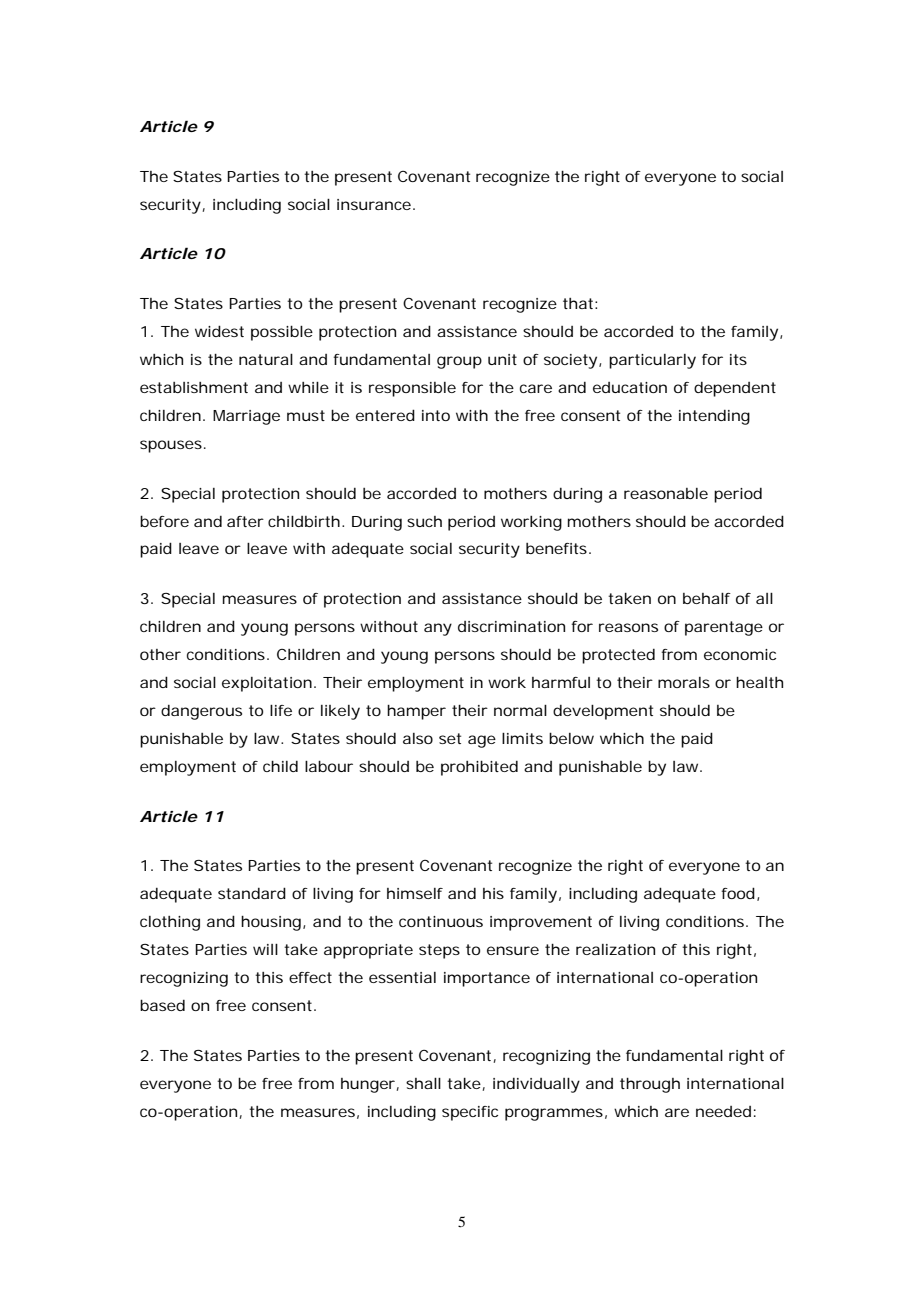  I want to click on intending, so click(714, 417).
